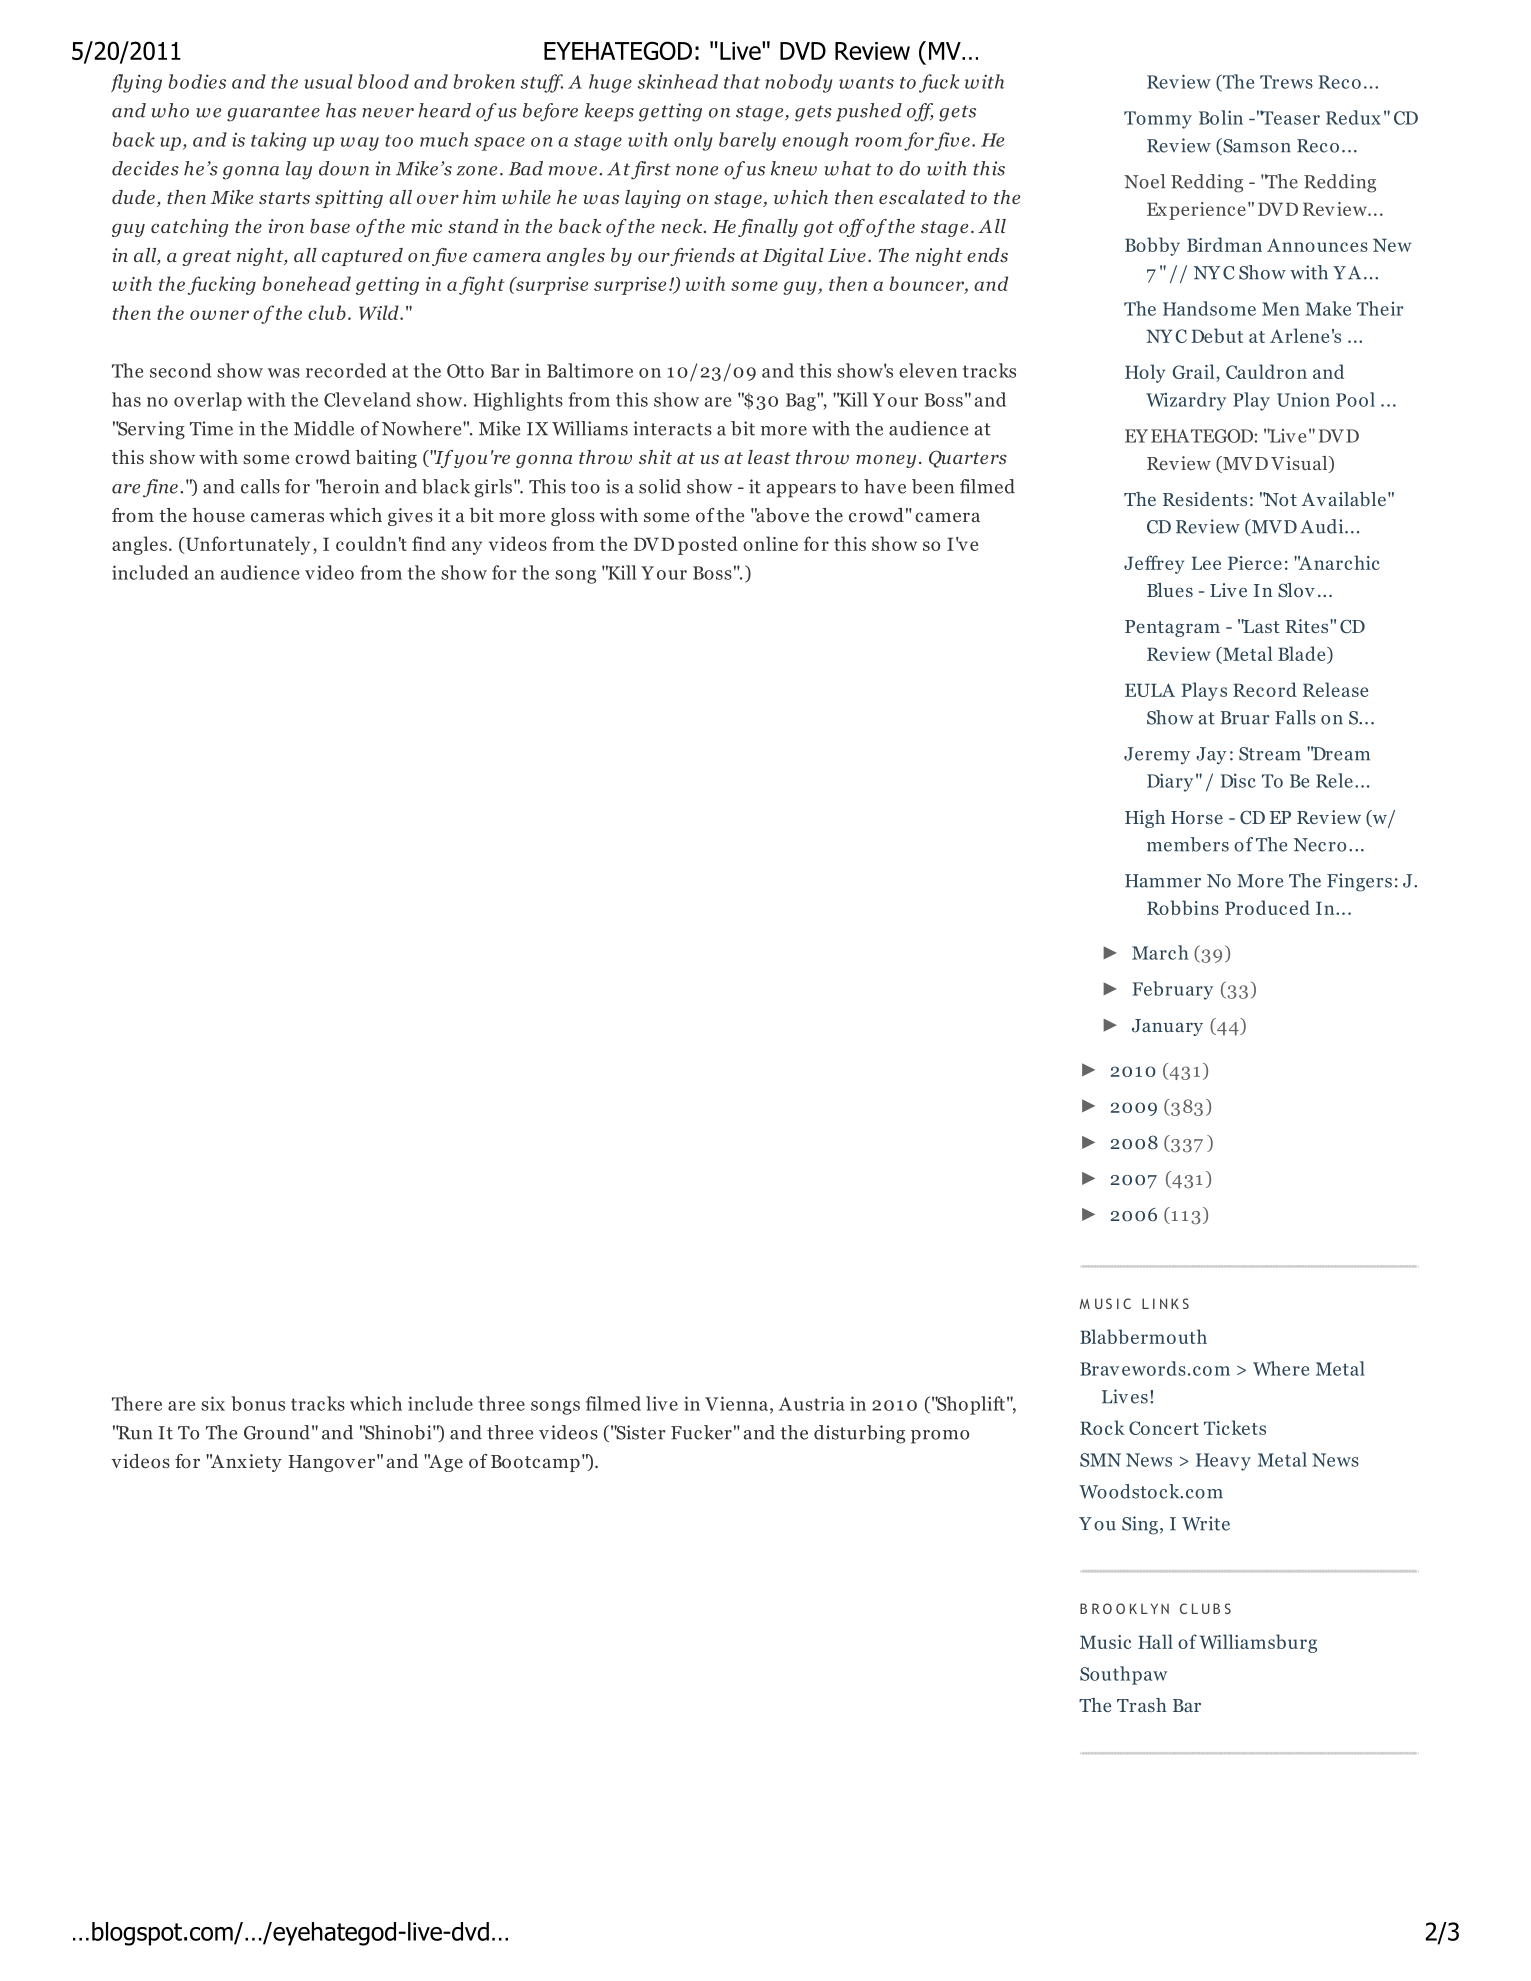  Describe the element at coordinates (1267, 907) in the page. I see `Produced` at that location.
